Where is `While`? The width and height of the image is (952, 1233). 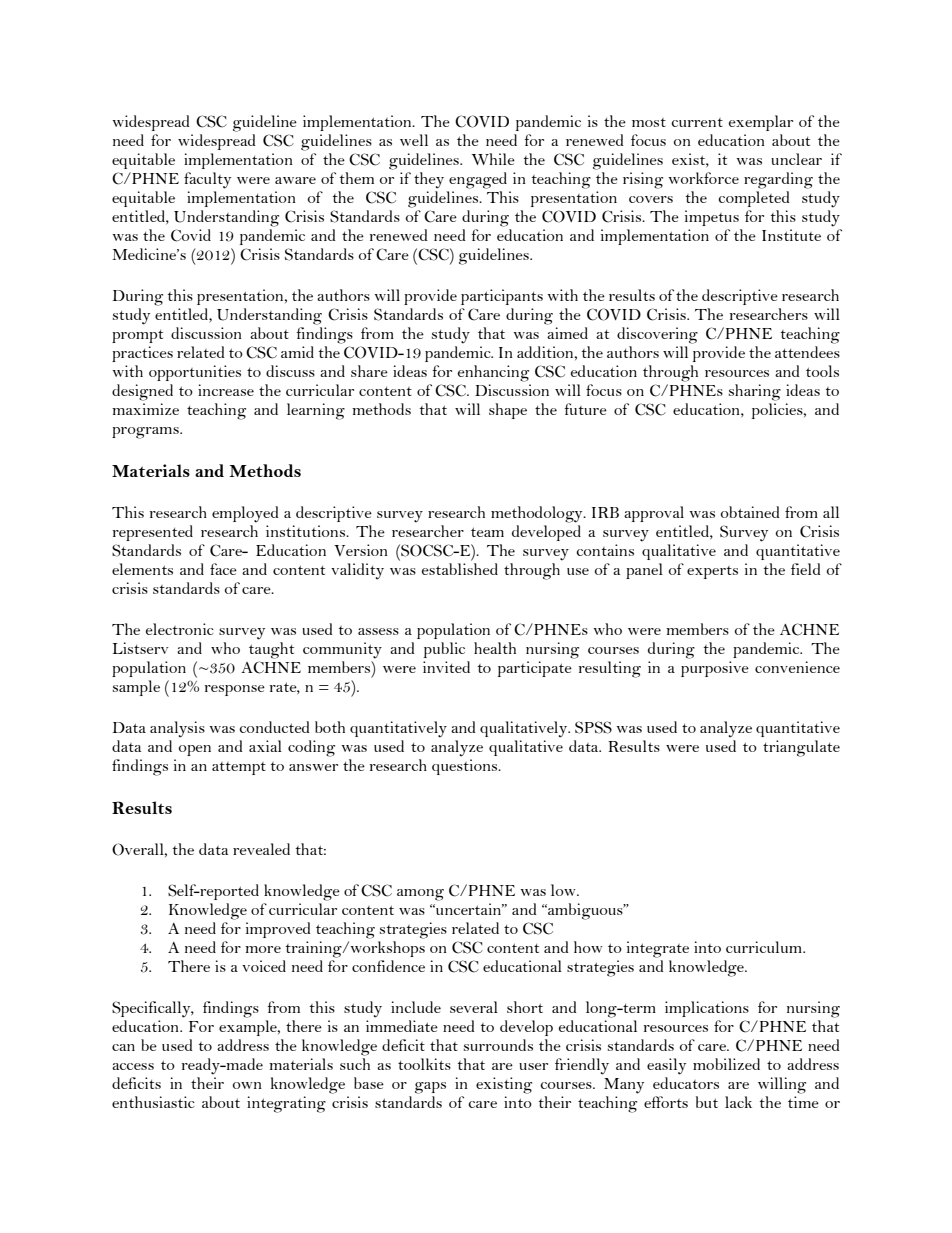 While is located at coordinates (493, 159).
